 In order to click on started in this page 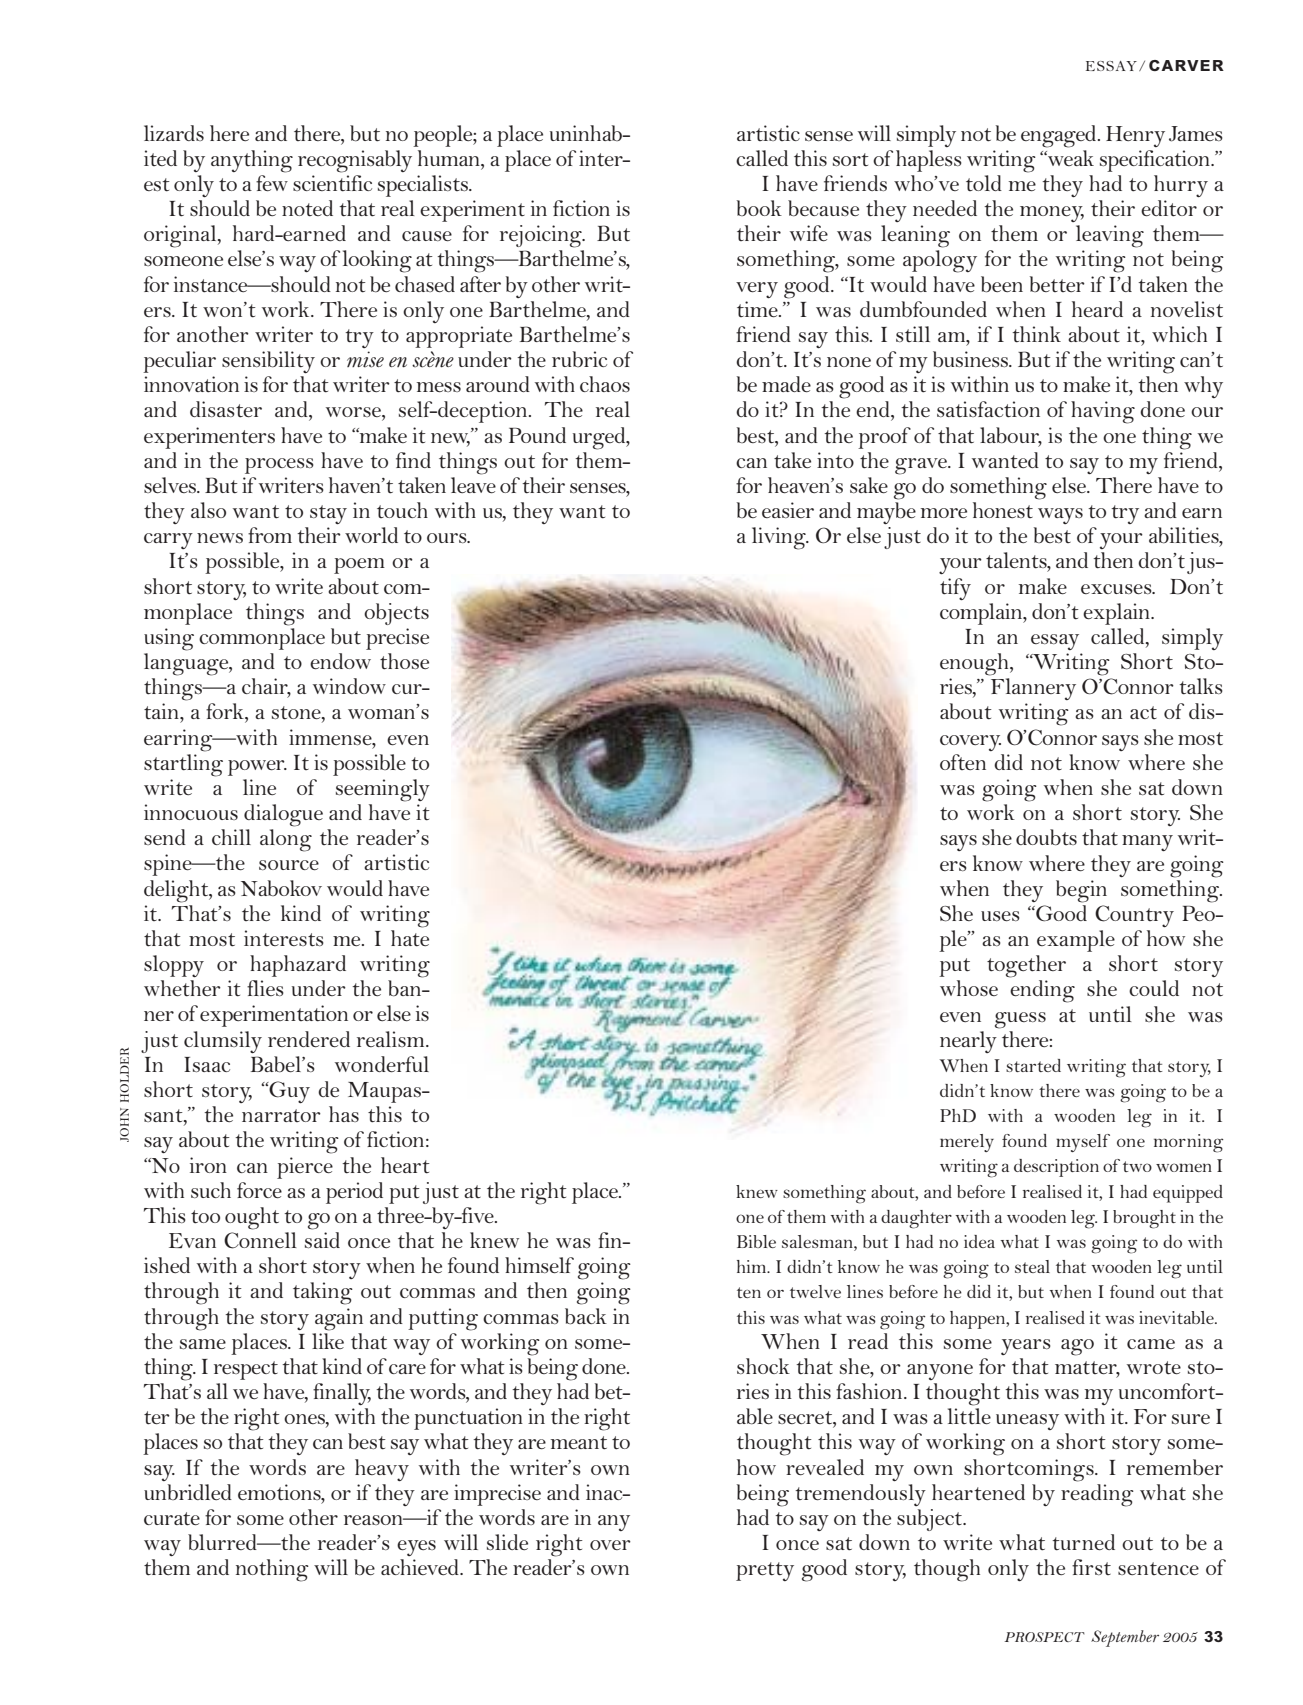, I will do `click(1033, 1065)`.
